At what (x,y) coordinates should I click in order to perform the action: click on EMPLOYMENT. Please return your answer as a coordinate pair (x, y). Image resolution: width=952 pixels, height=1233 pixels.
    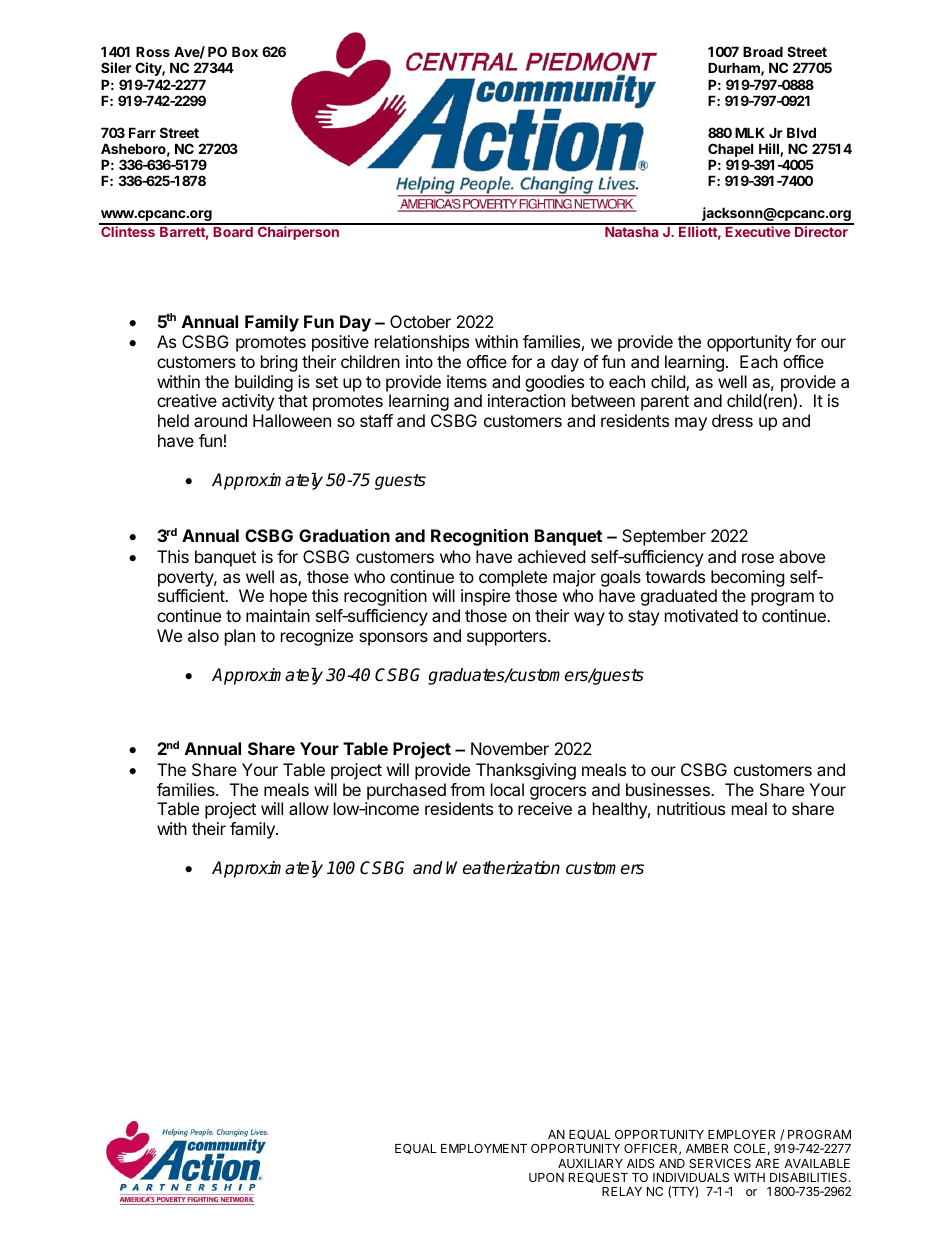
    Looking at the image, I should click on (484, 1148).
